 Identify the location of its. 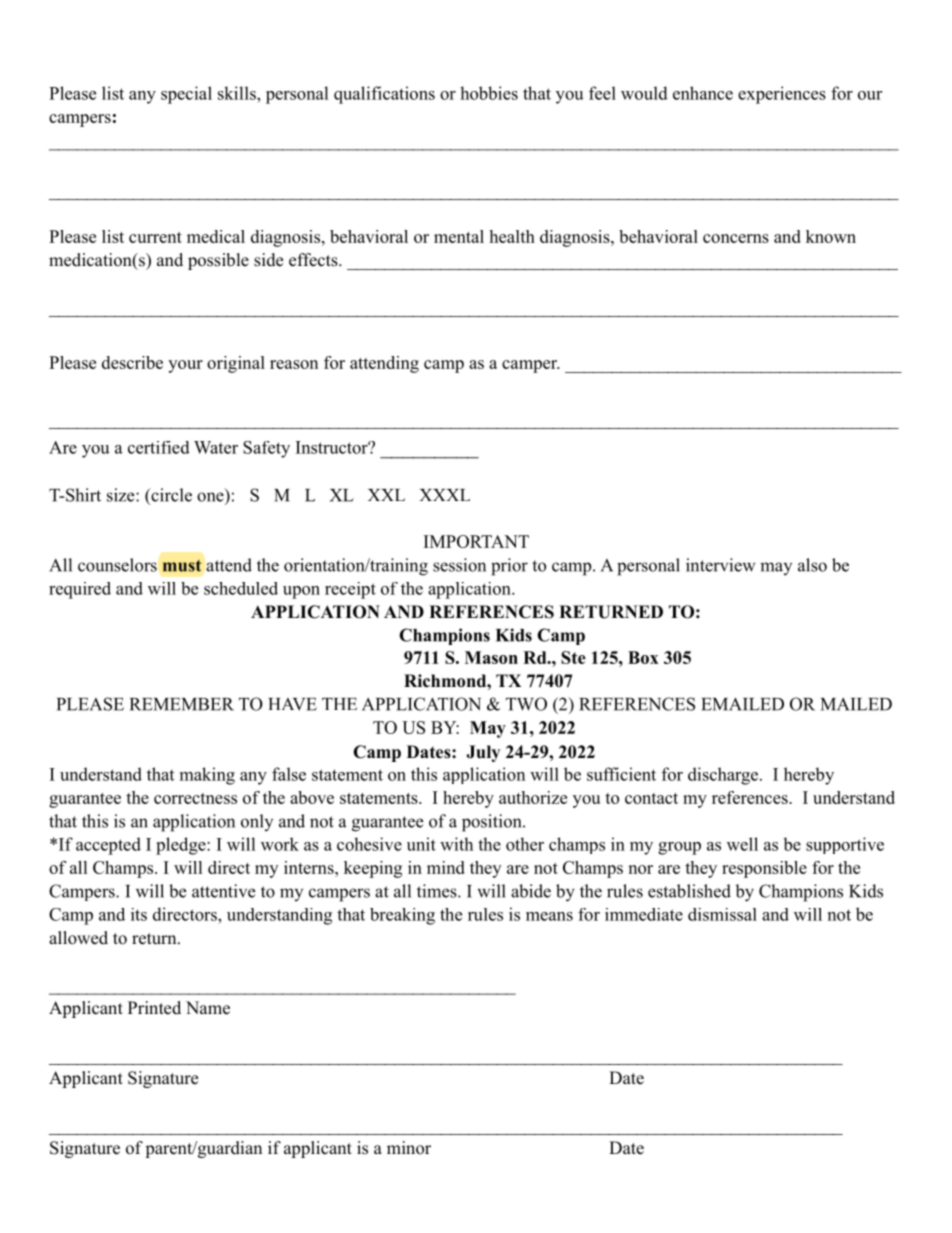
(139, 914).
